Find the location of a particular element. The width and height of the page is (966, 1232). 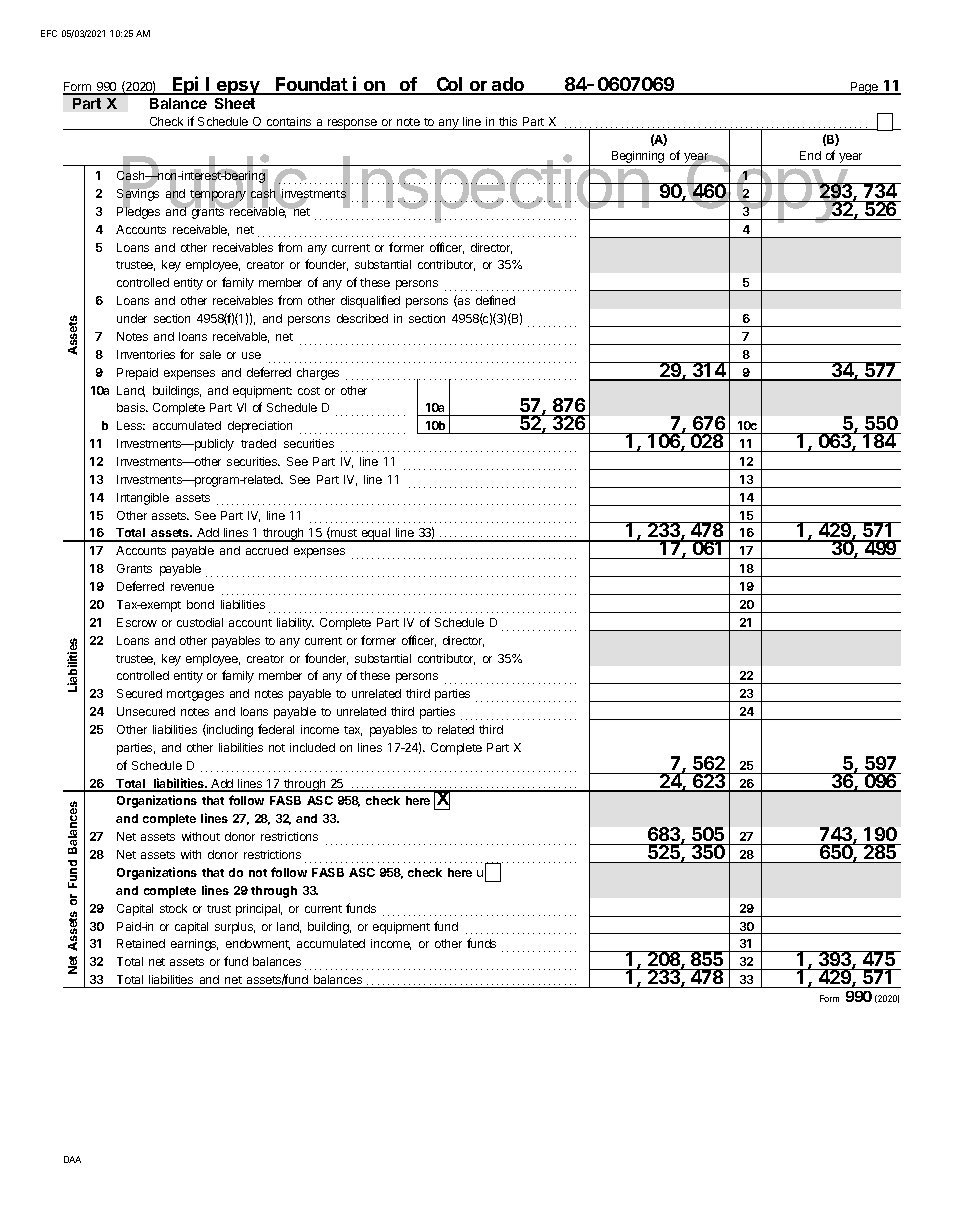

Colorado is located at coordinates (480, 85).
